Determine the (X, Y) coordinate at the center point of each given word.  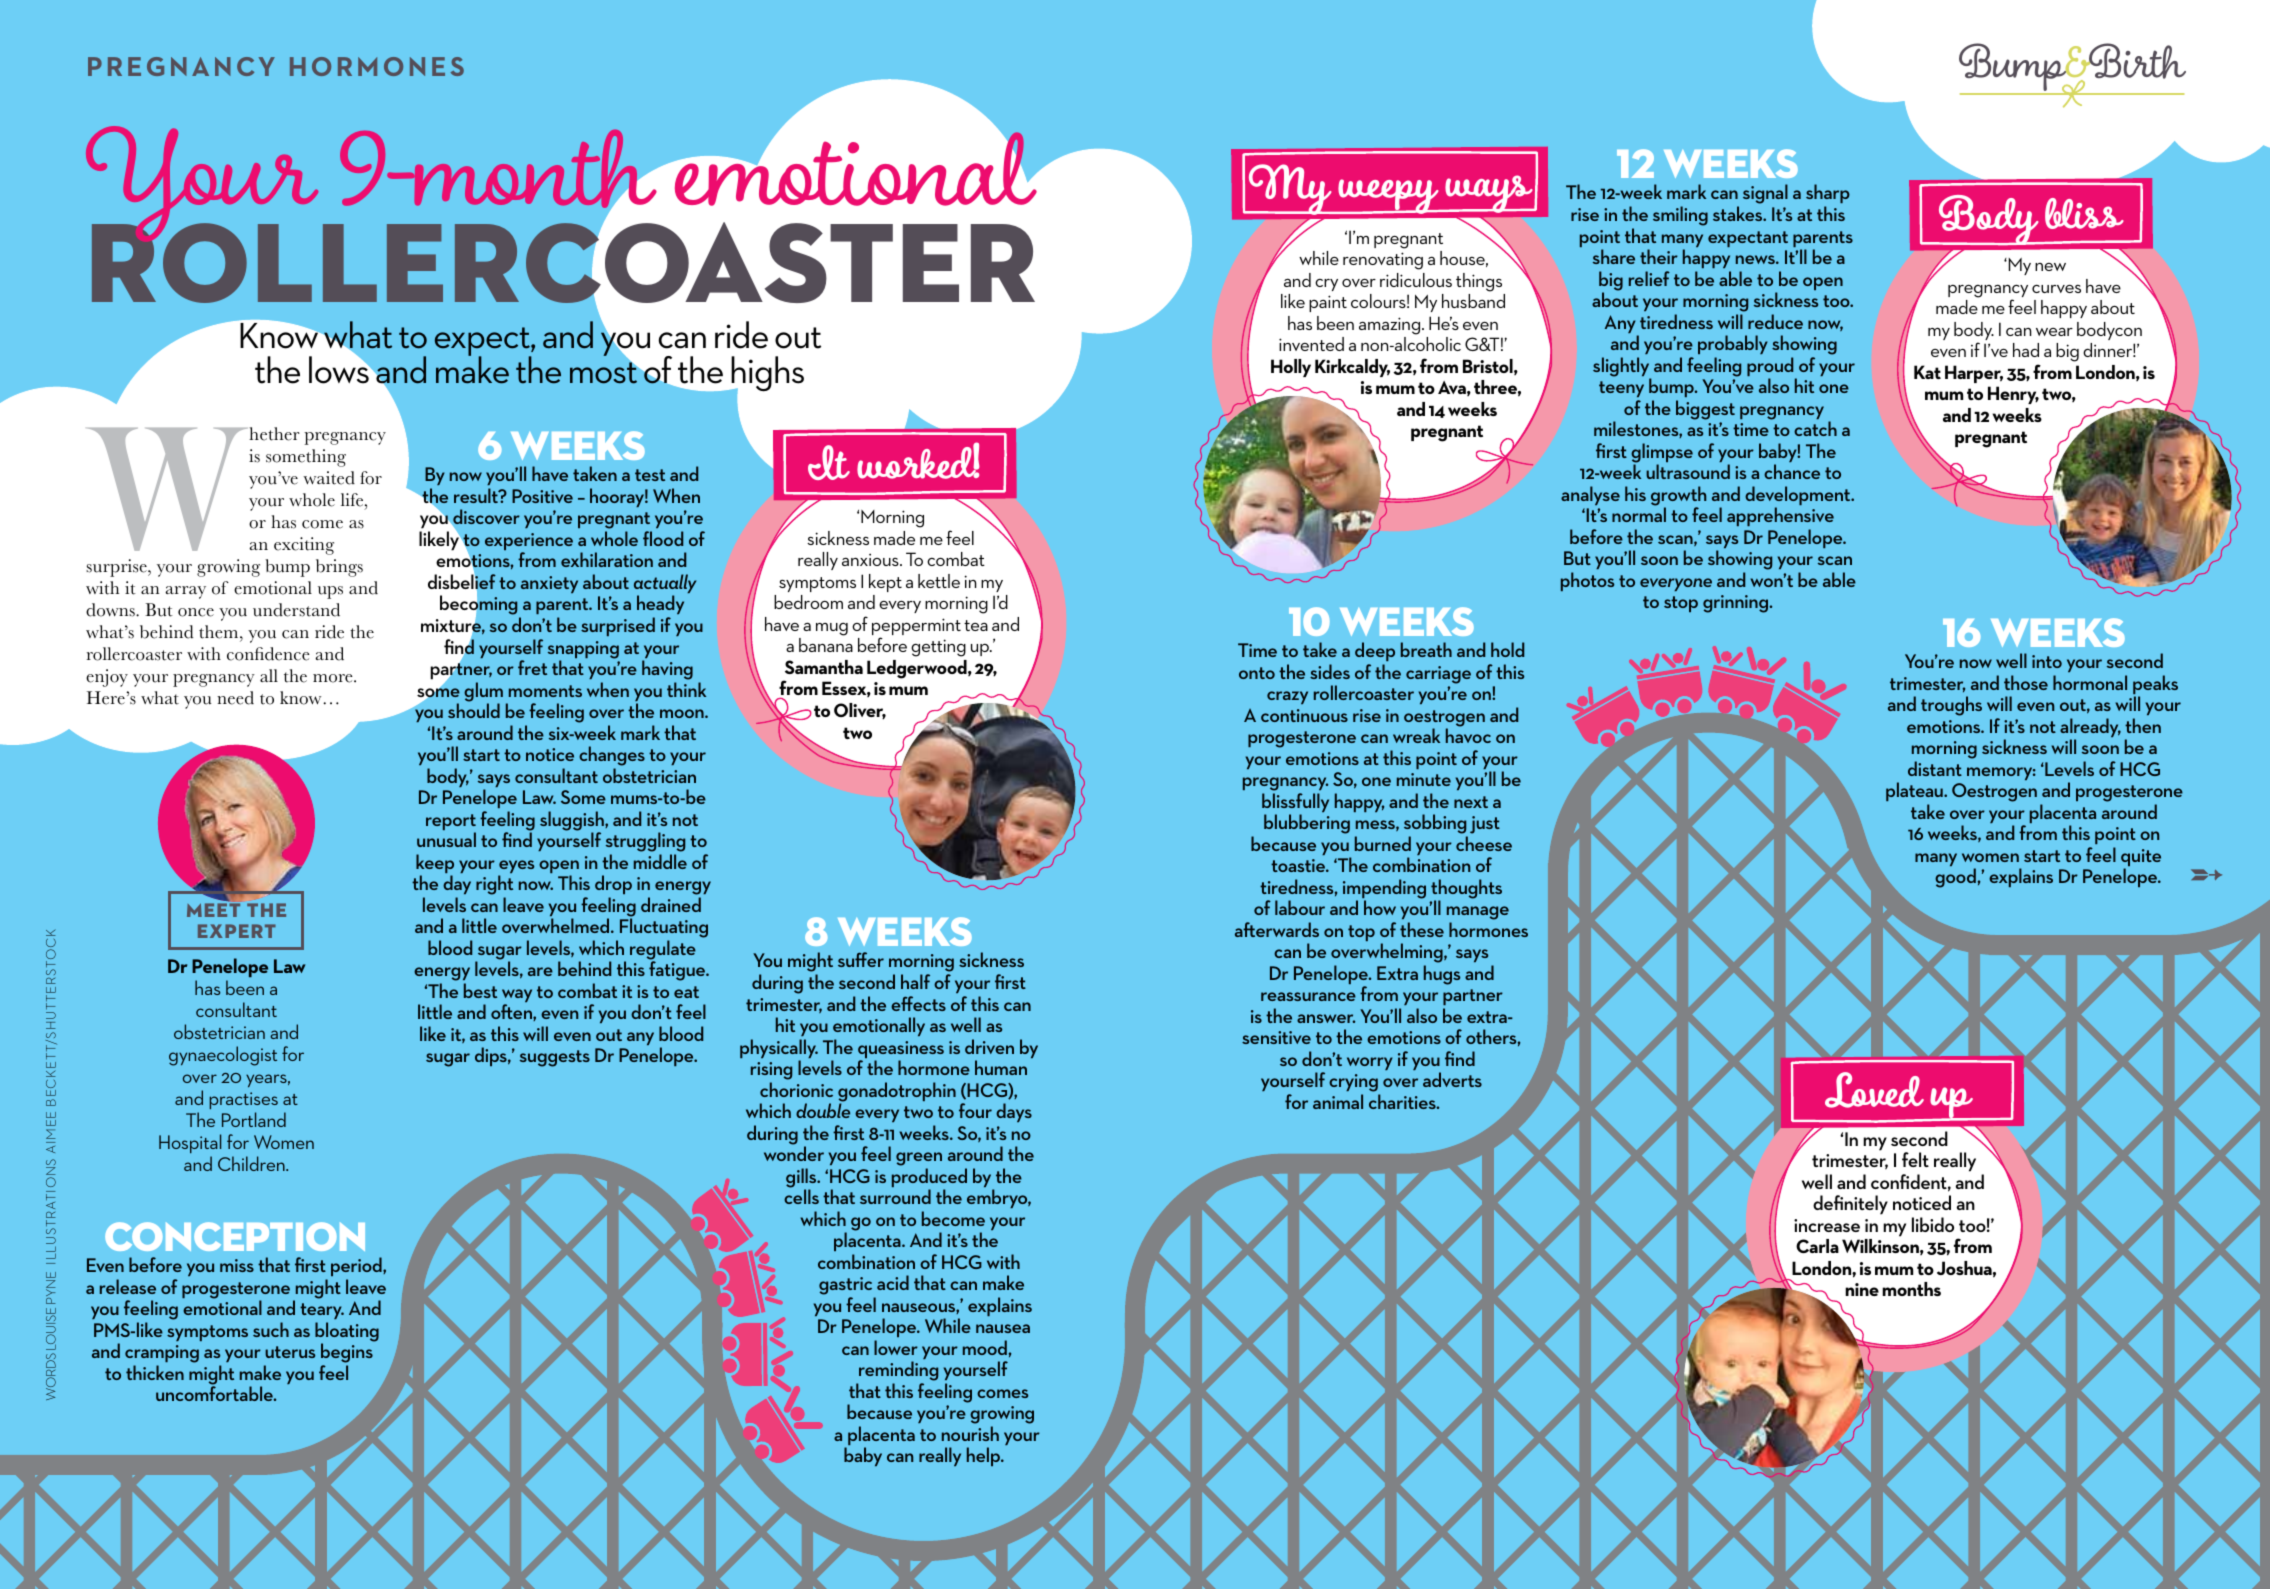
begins (347, 1354)
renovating (1383, 261)
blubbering (1307, 824)
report (451, 823)
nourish (970, 1433)
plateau (1915, 791)
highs (766, 375)
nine (1862, 1289)
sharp (1828, 195)
